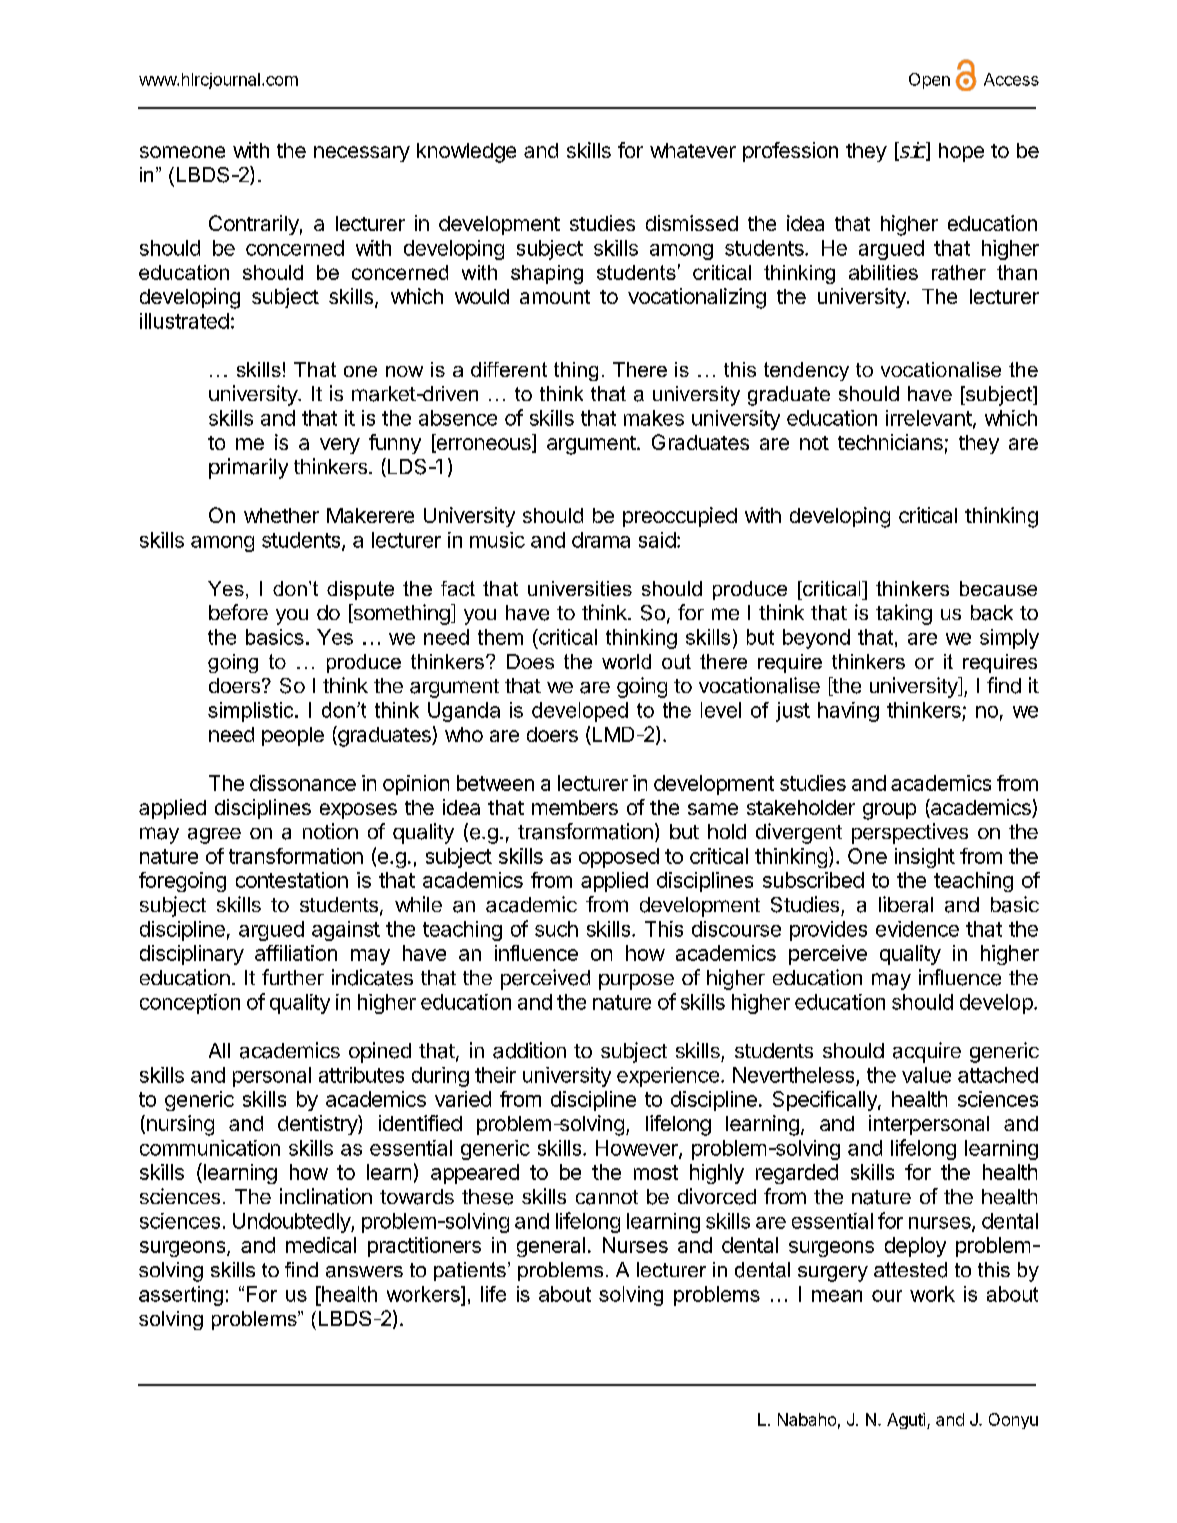  Describe the element at coordinates (184, 321) in the screenshot. I see `illustrated` at that location.
